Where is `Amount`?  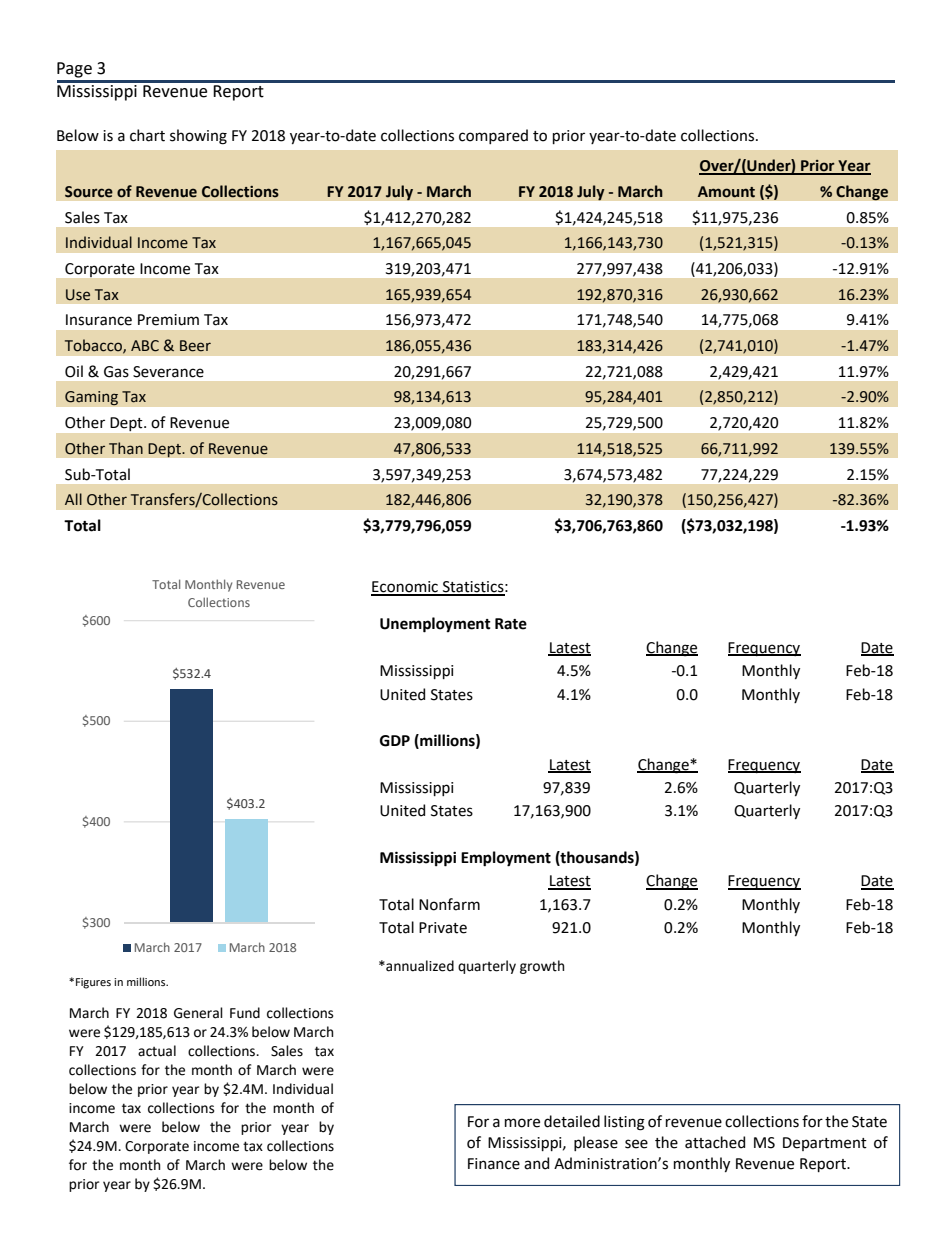 Amount is located at coordinates (726, 192).
